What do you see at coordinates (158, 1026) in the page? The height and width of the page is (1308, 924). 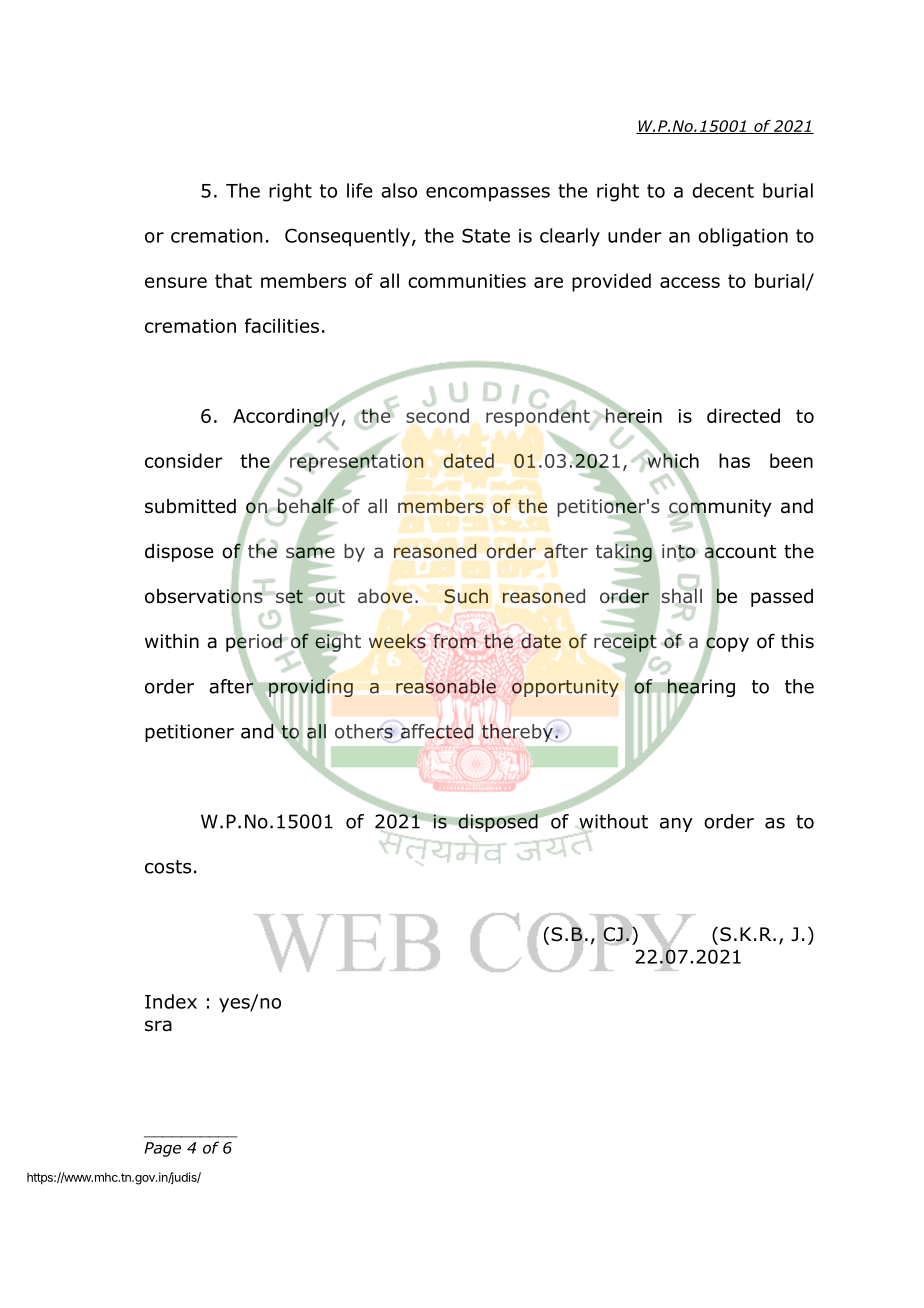 I see `sra` at bounding box center [158, 1026].
